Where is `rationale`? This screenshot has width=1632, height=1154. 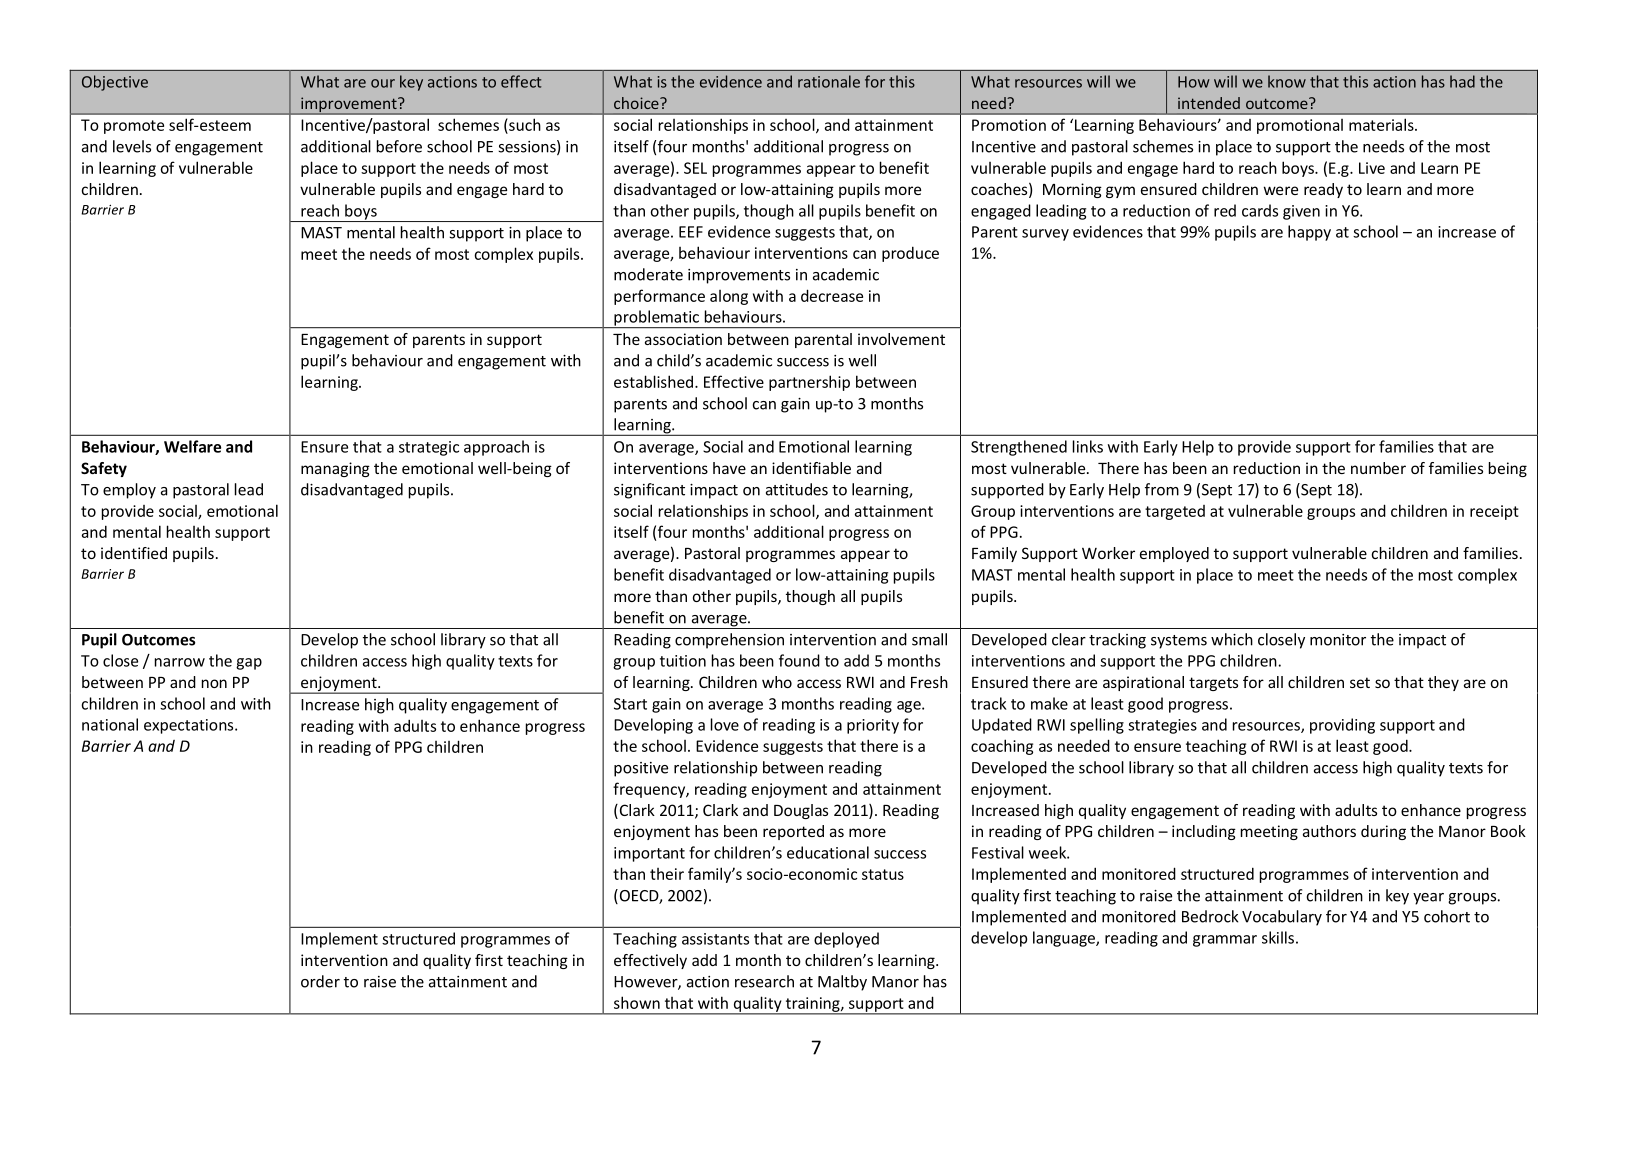
rationale is located at coordinates (829, 81).
